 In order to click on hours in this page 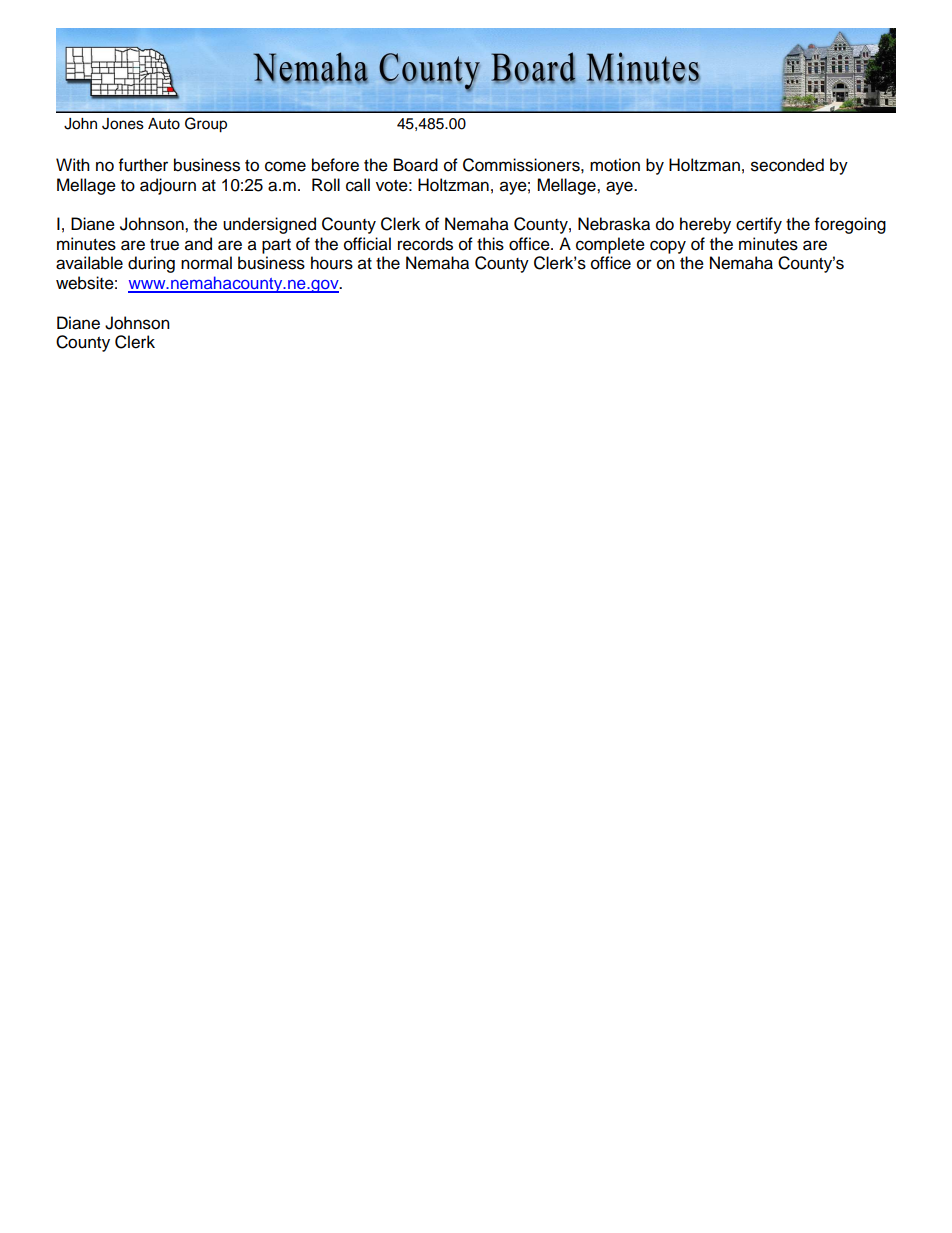, I will do `click(332, 263)`.
